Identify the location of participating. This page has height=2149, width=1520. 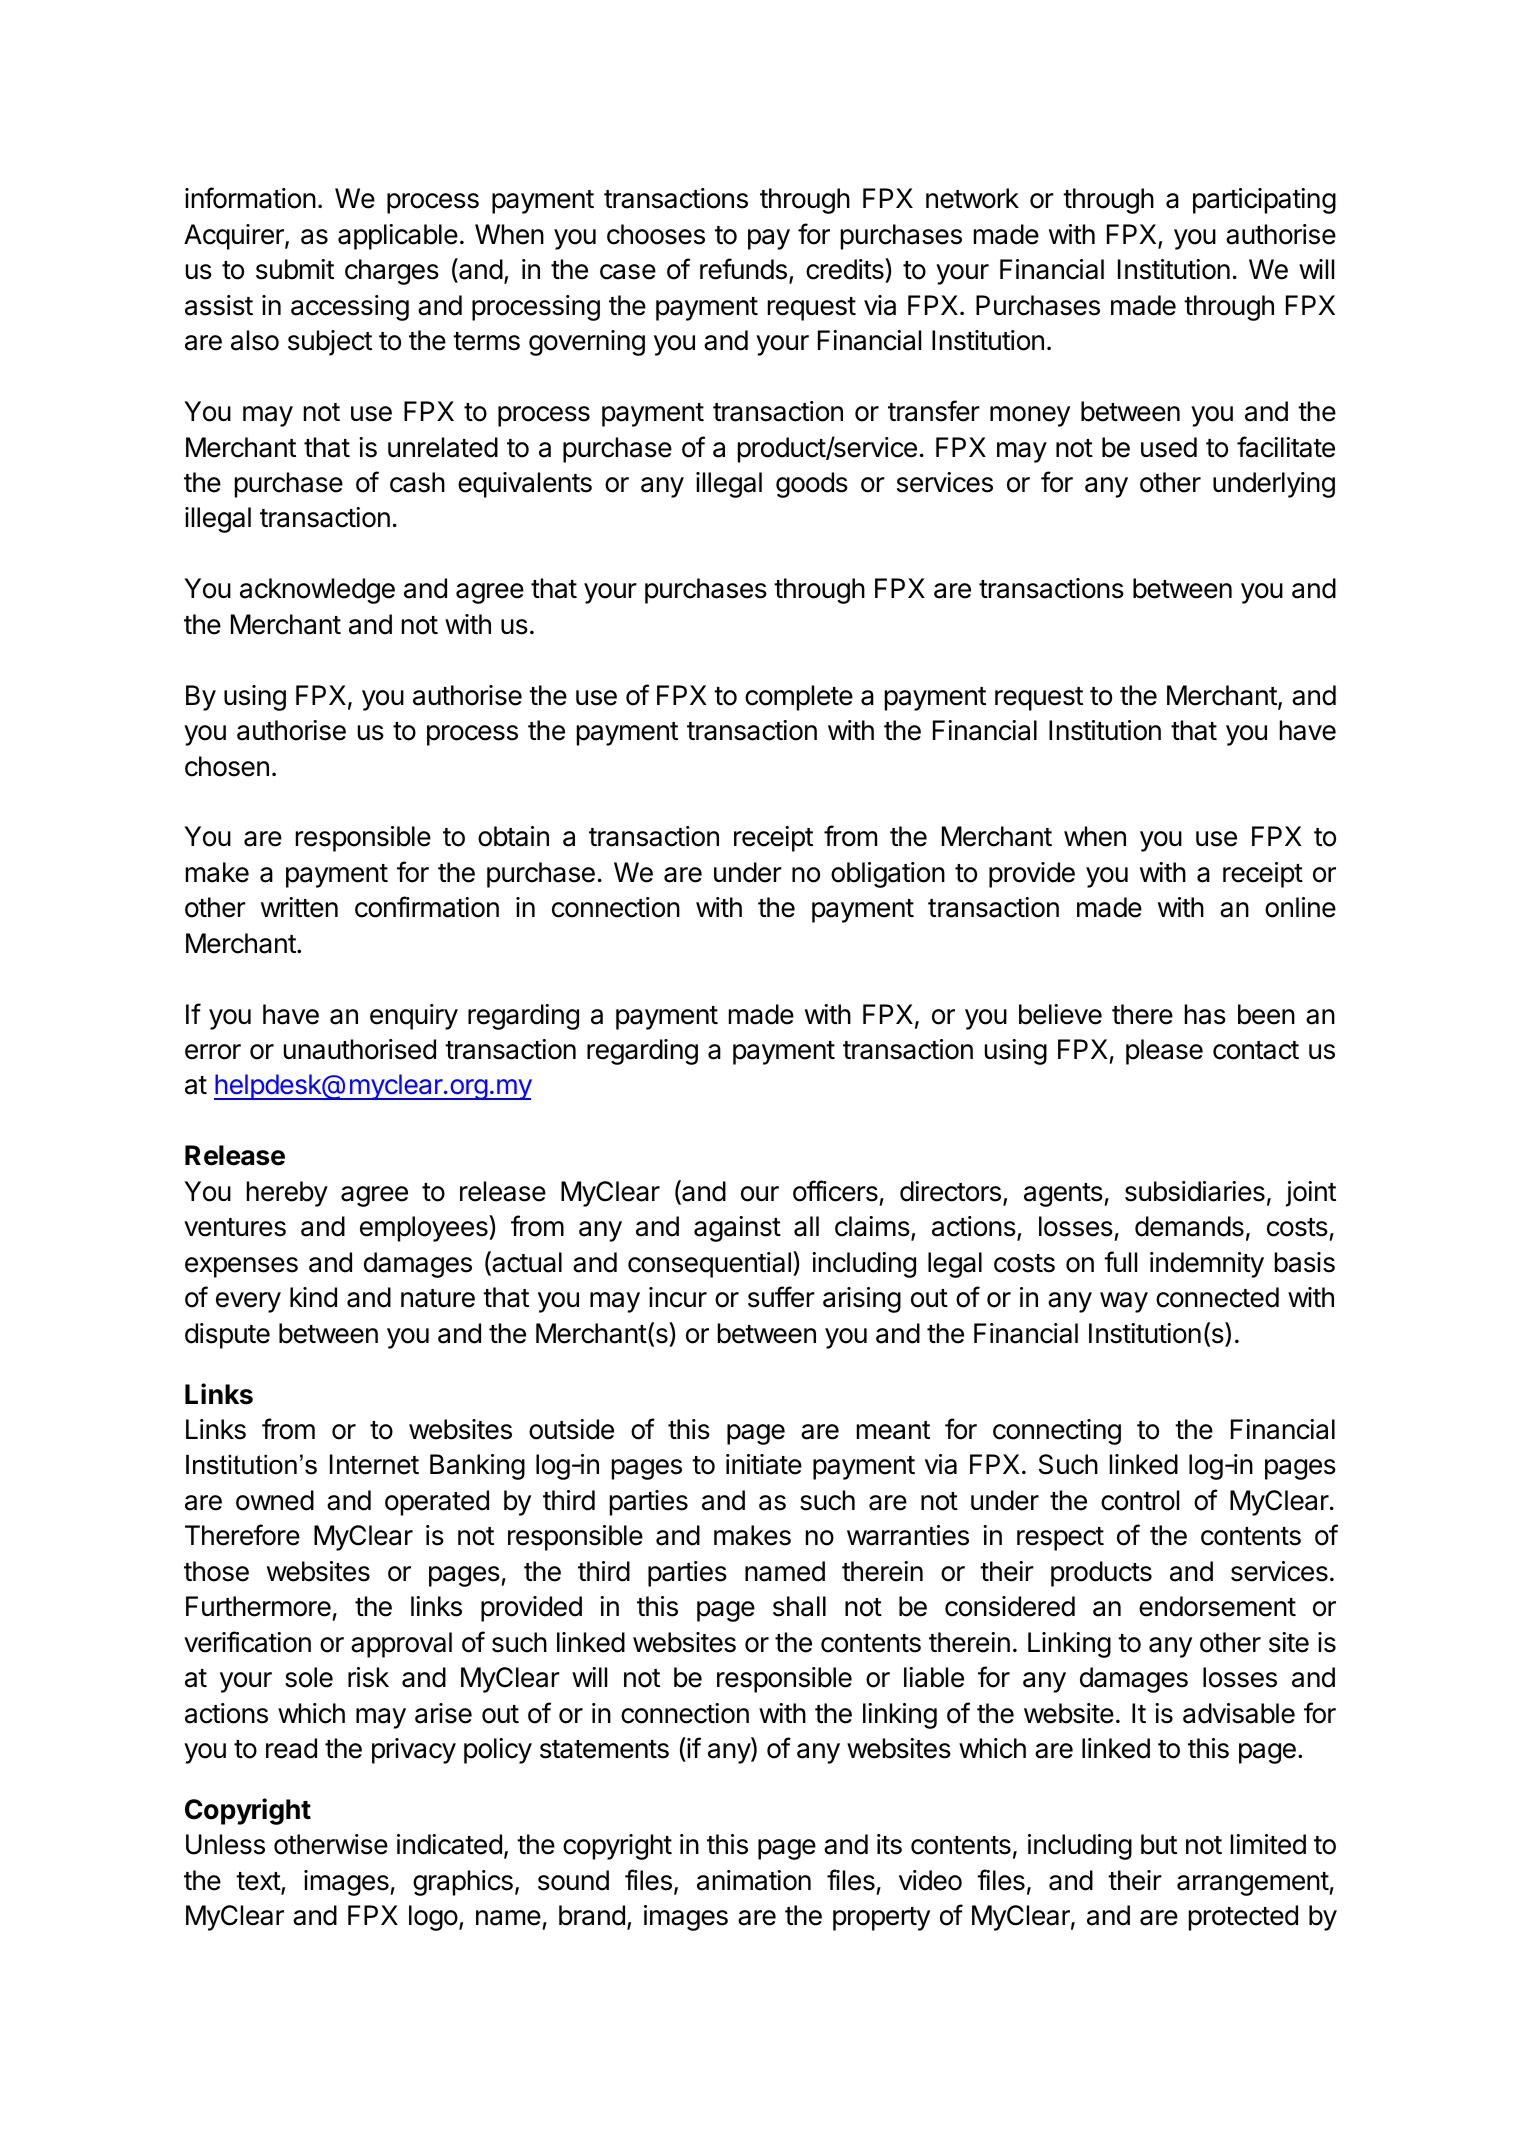
(1264, 201).
